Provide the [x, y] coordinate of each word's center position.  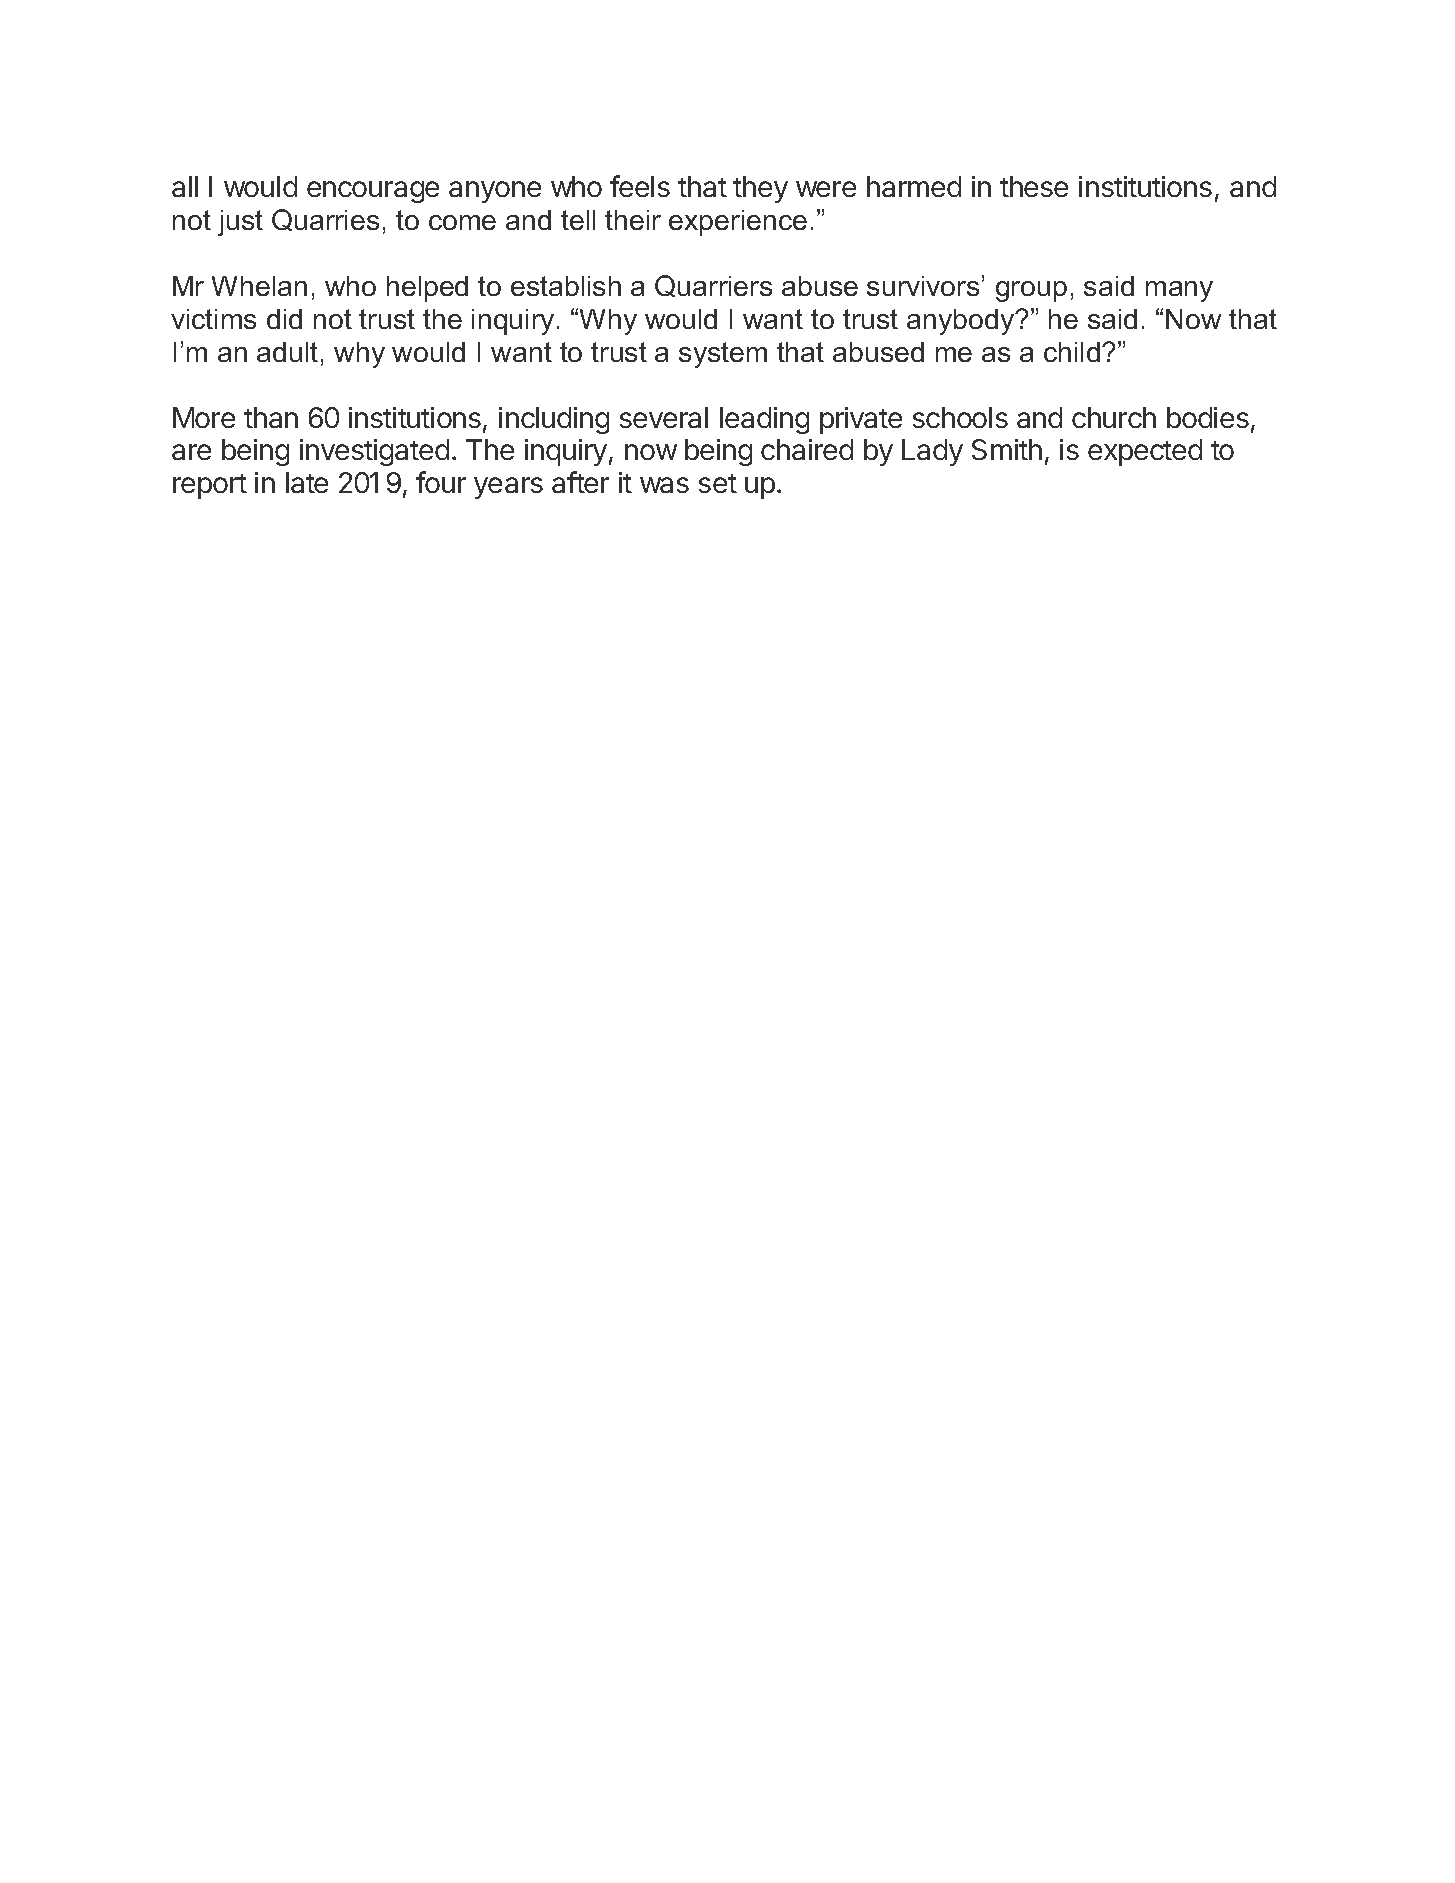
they [760, 189]
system [723, 355]
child [1072, 352]
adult [287, 352]
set [718, 483]
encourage [373, 192]
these [1034, 186]
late [307, 482]
